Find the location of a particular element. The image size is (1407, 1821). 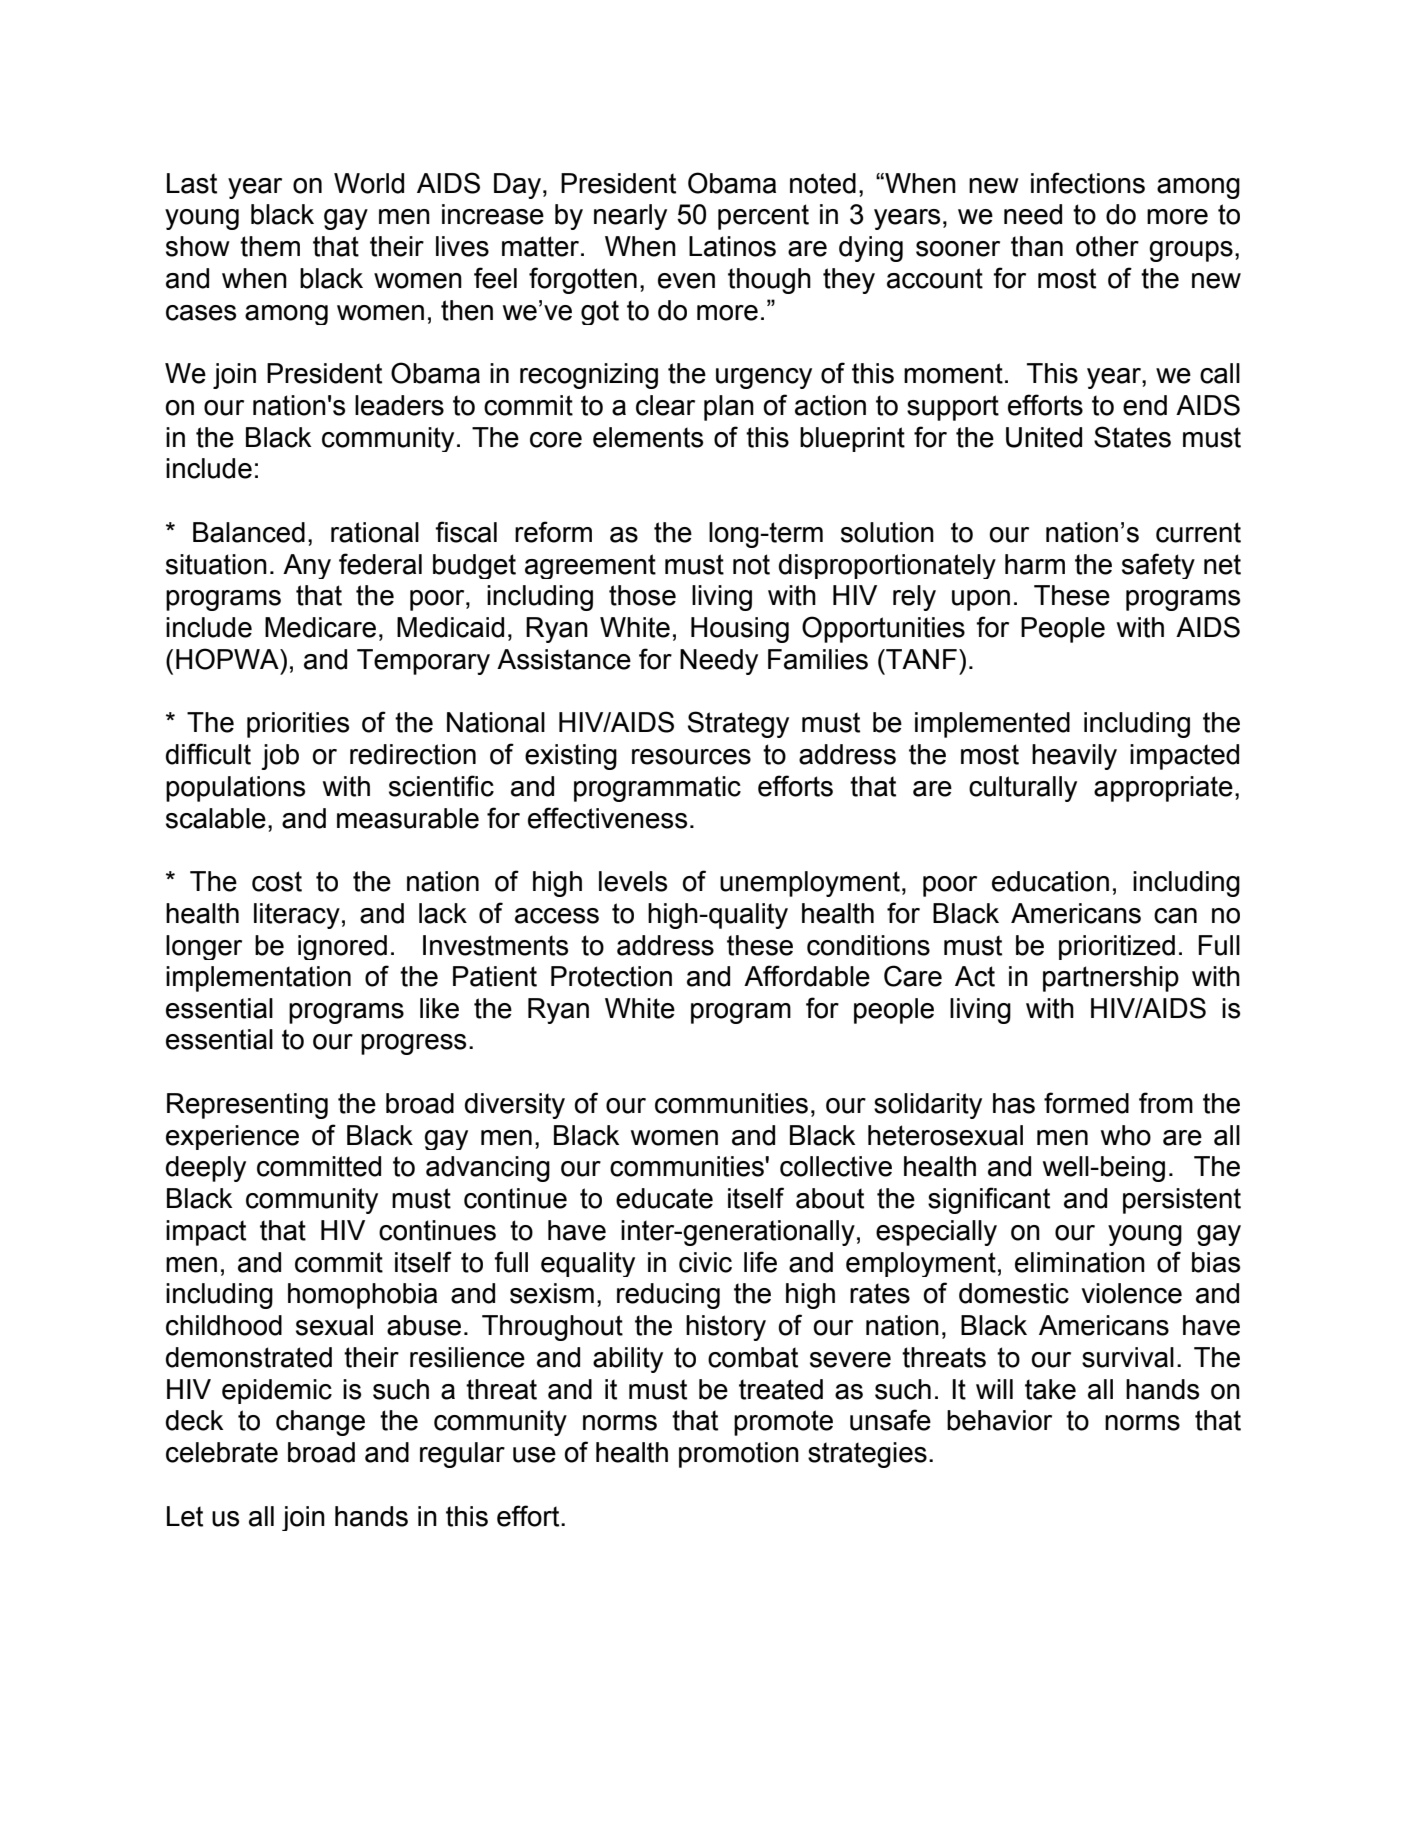

cost is located at coordinates (277, 881).
